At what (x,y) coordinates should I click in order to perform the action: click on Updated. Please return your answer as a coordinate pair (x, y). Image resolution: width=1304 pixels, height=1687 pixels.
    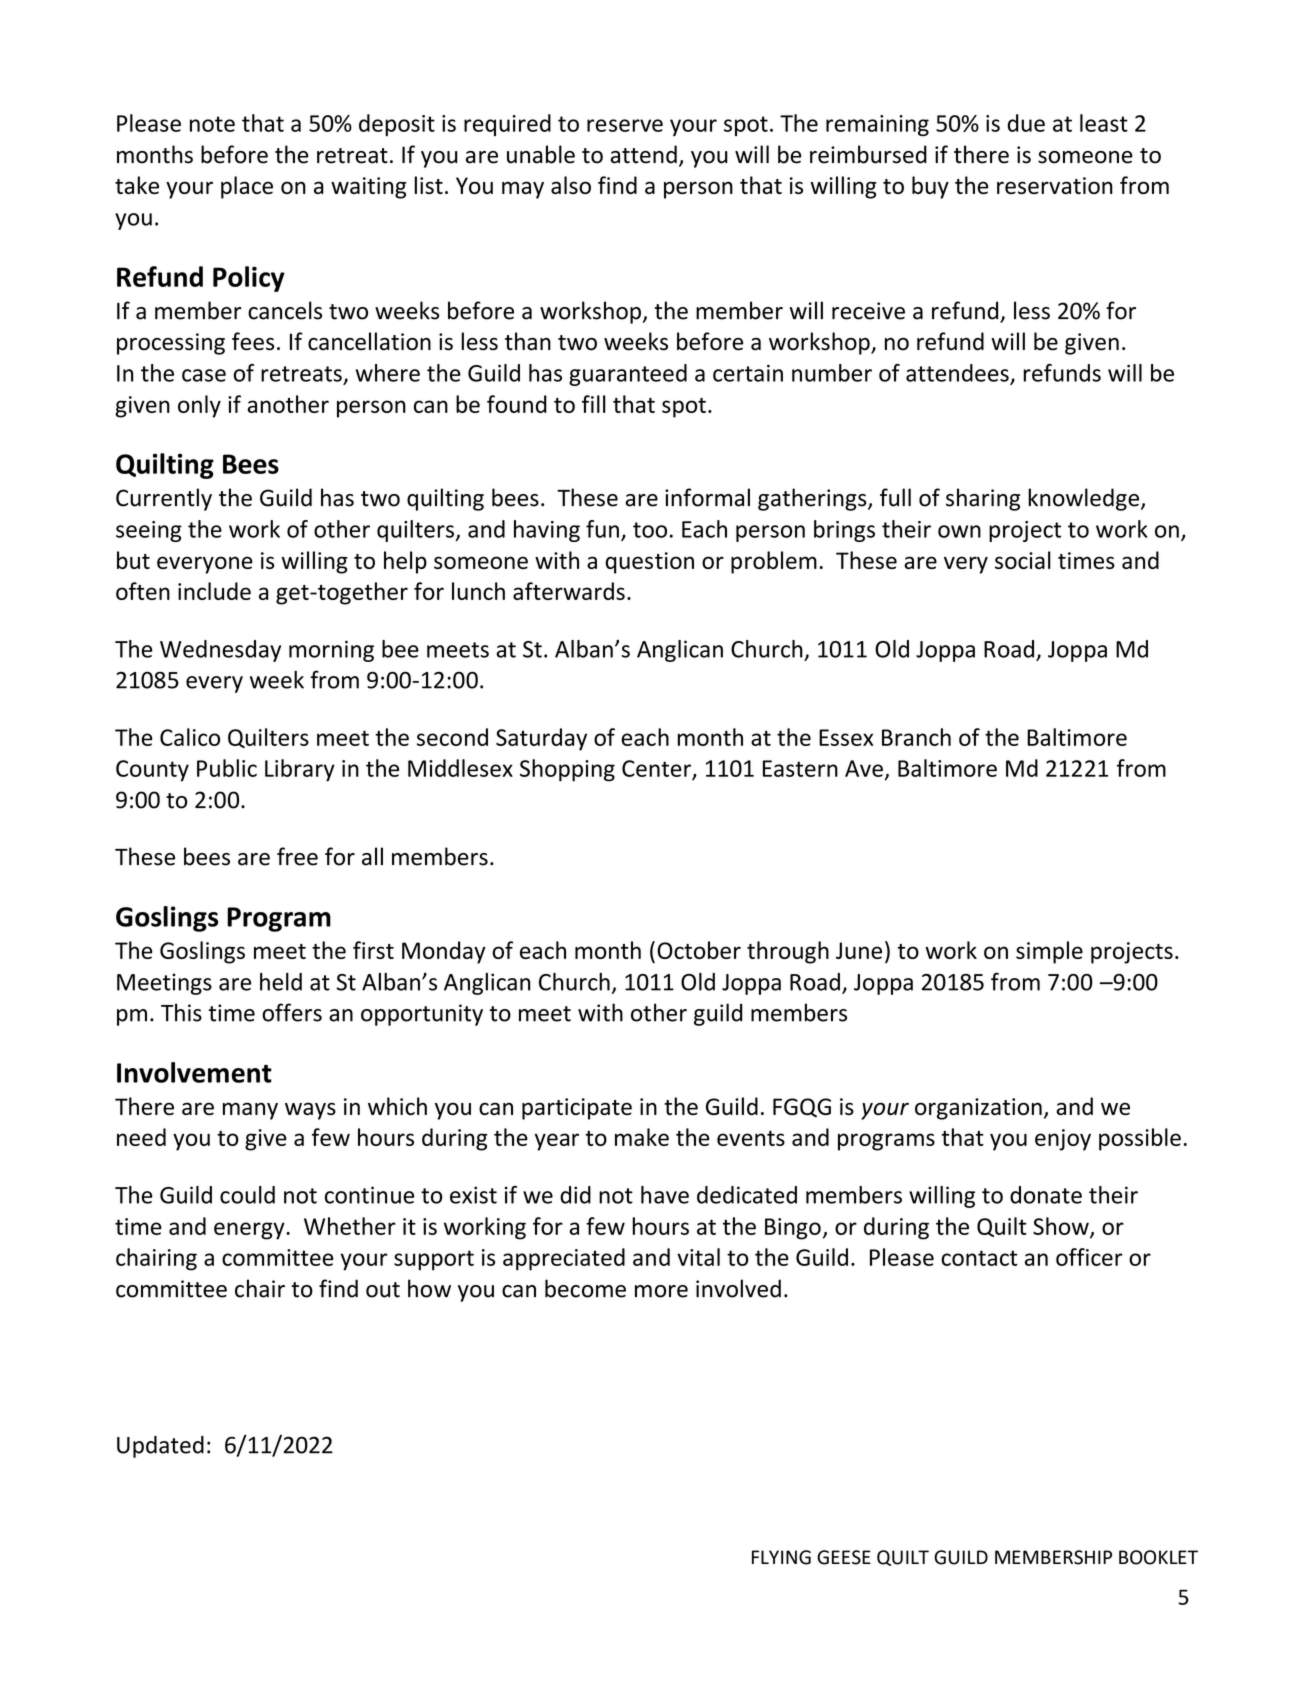
    Looking at the image, I should click on (160, 1447).
